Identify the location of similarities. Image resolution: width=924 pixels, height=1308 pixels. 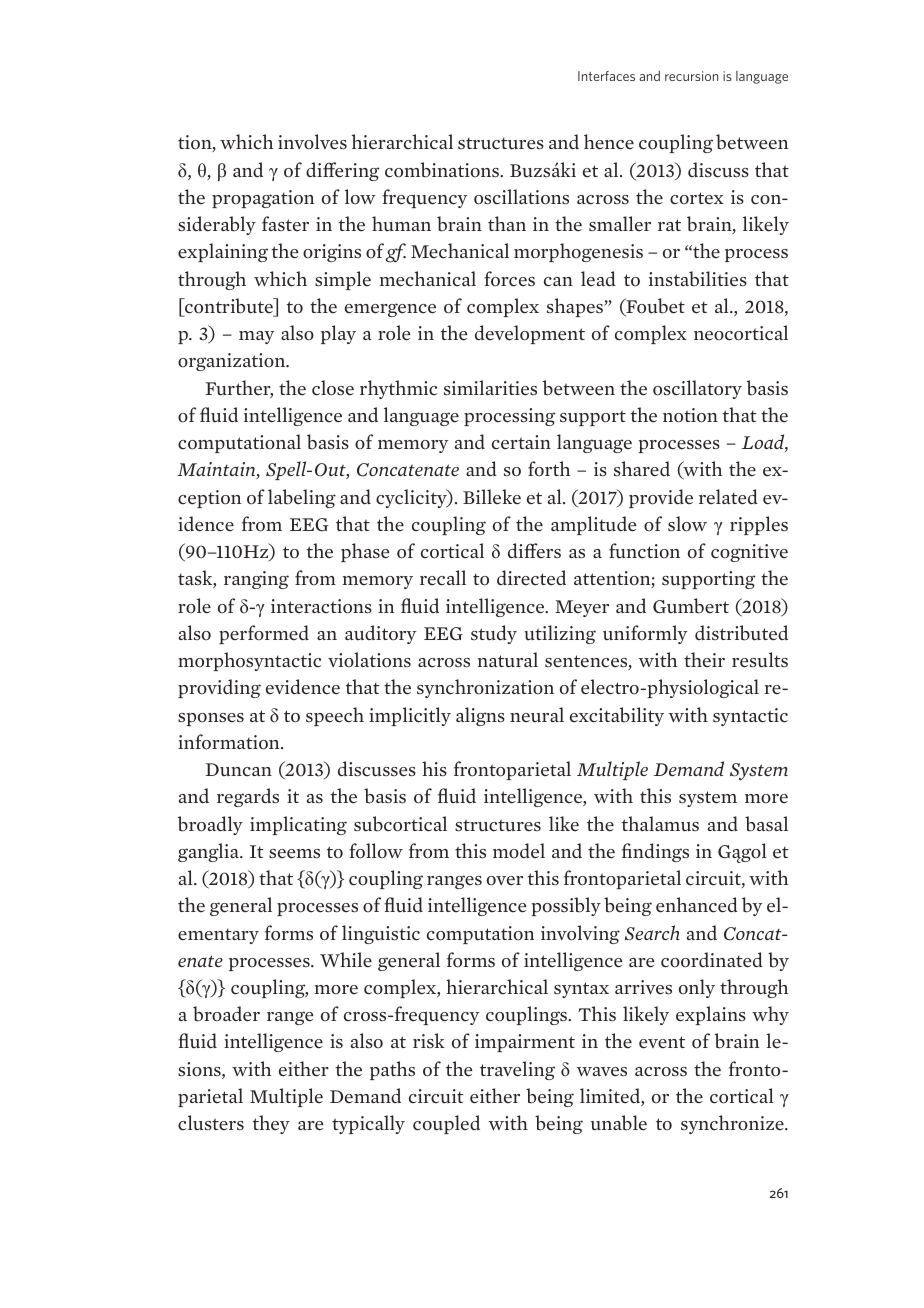
(490, 388).
